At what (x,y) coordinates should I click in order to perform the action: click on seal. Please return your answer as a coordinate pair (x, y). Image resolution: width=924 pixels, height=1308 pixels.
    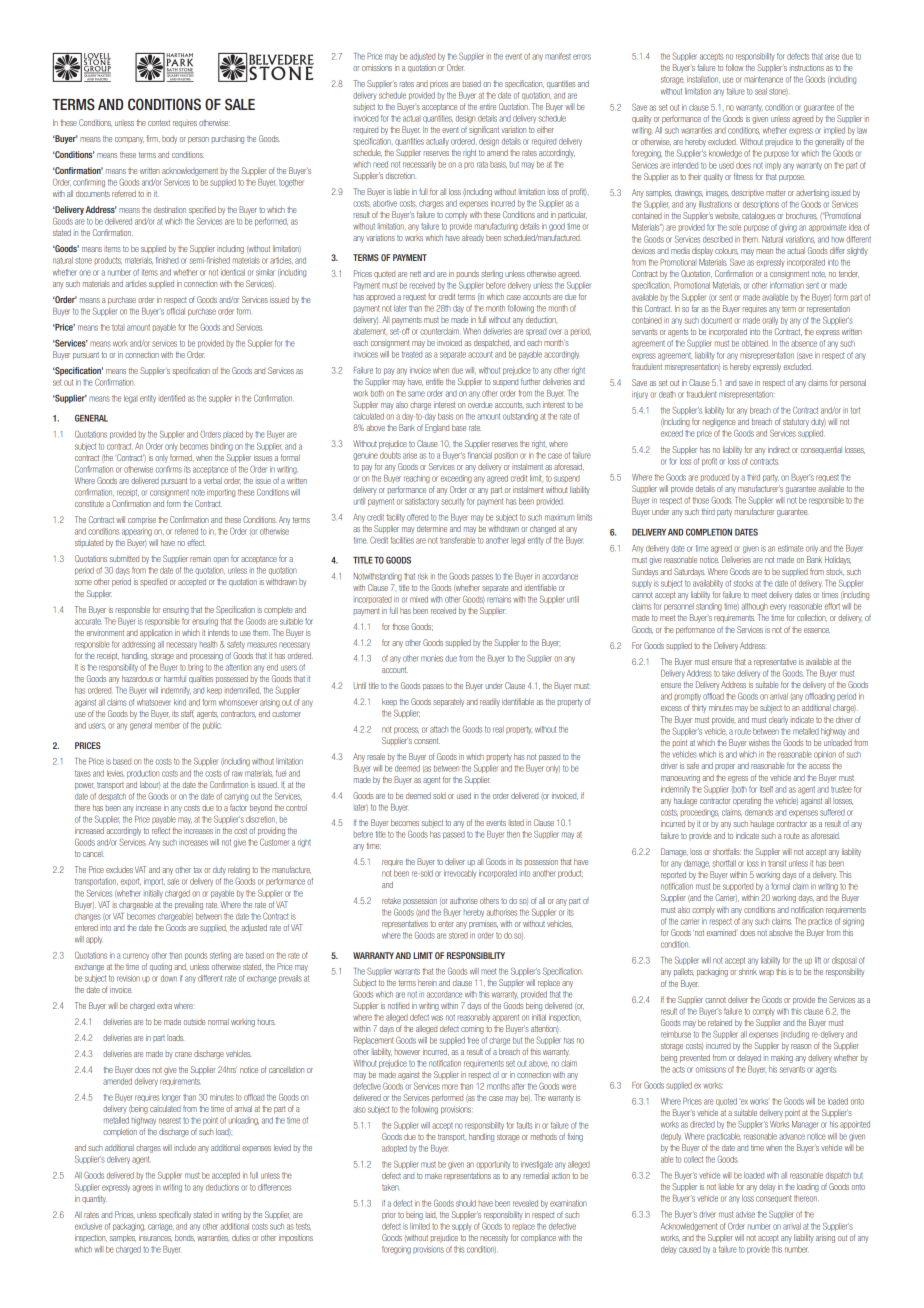
    Looking at the image, I should click on (761, 91).
